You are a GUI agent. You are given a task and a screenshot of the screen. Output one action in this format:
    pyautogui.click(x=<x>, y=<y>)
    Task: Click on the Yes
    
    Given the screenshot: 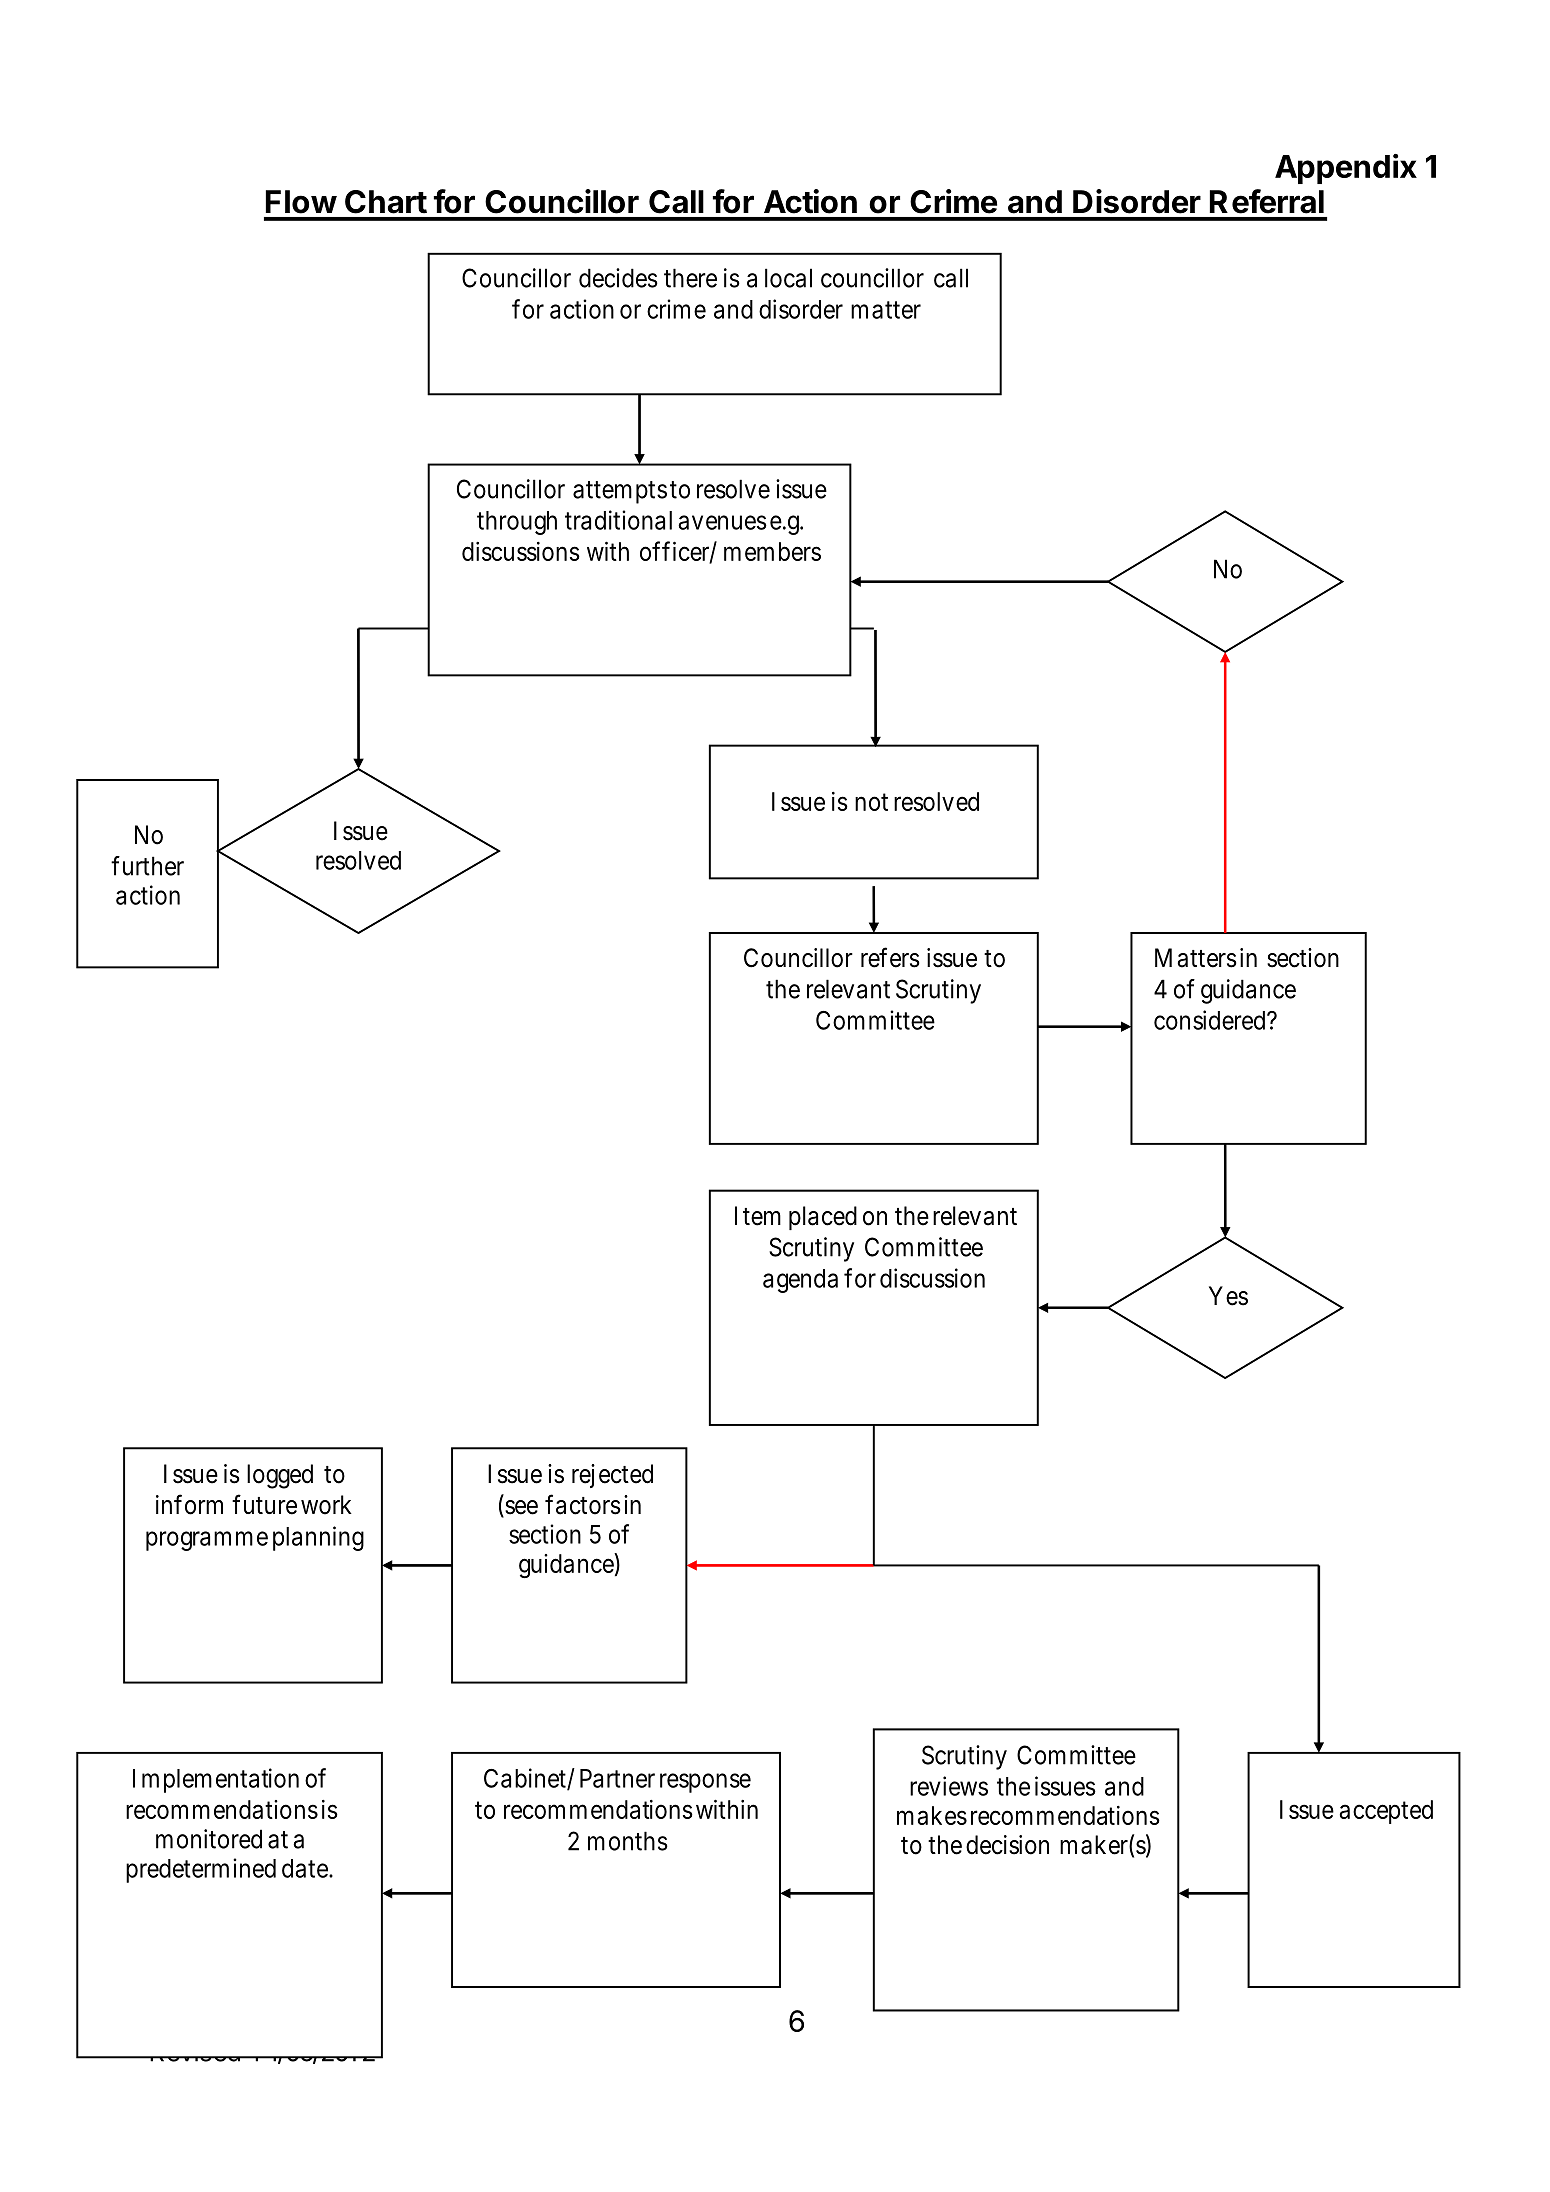 What is the action you would take?
    pyautogui.click(x=1228, y=1296)
